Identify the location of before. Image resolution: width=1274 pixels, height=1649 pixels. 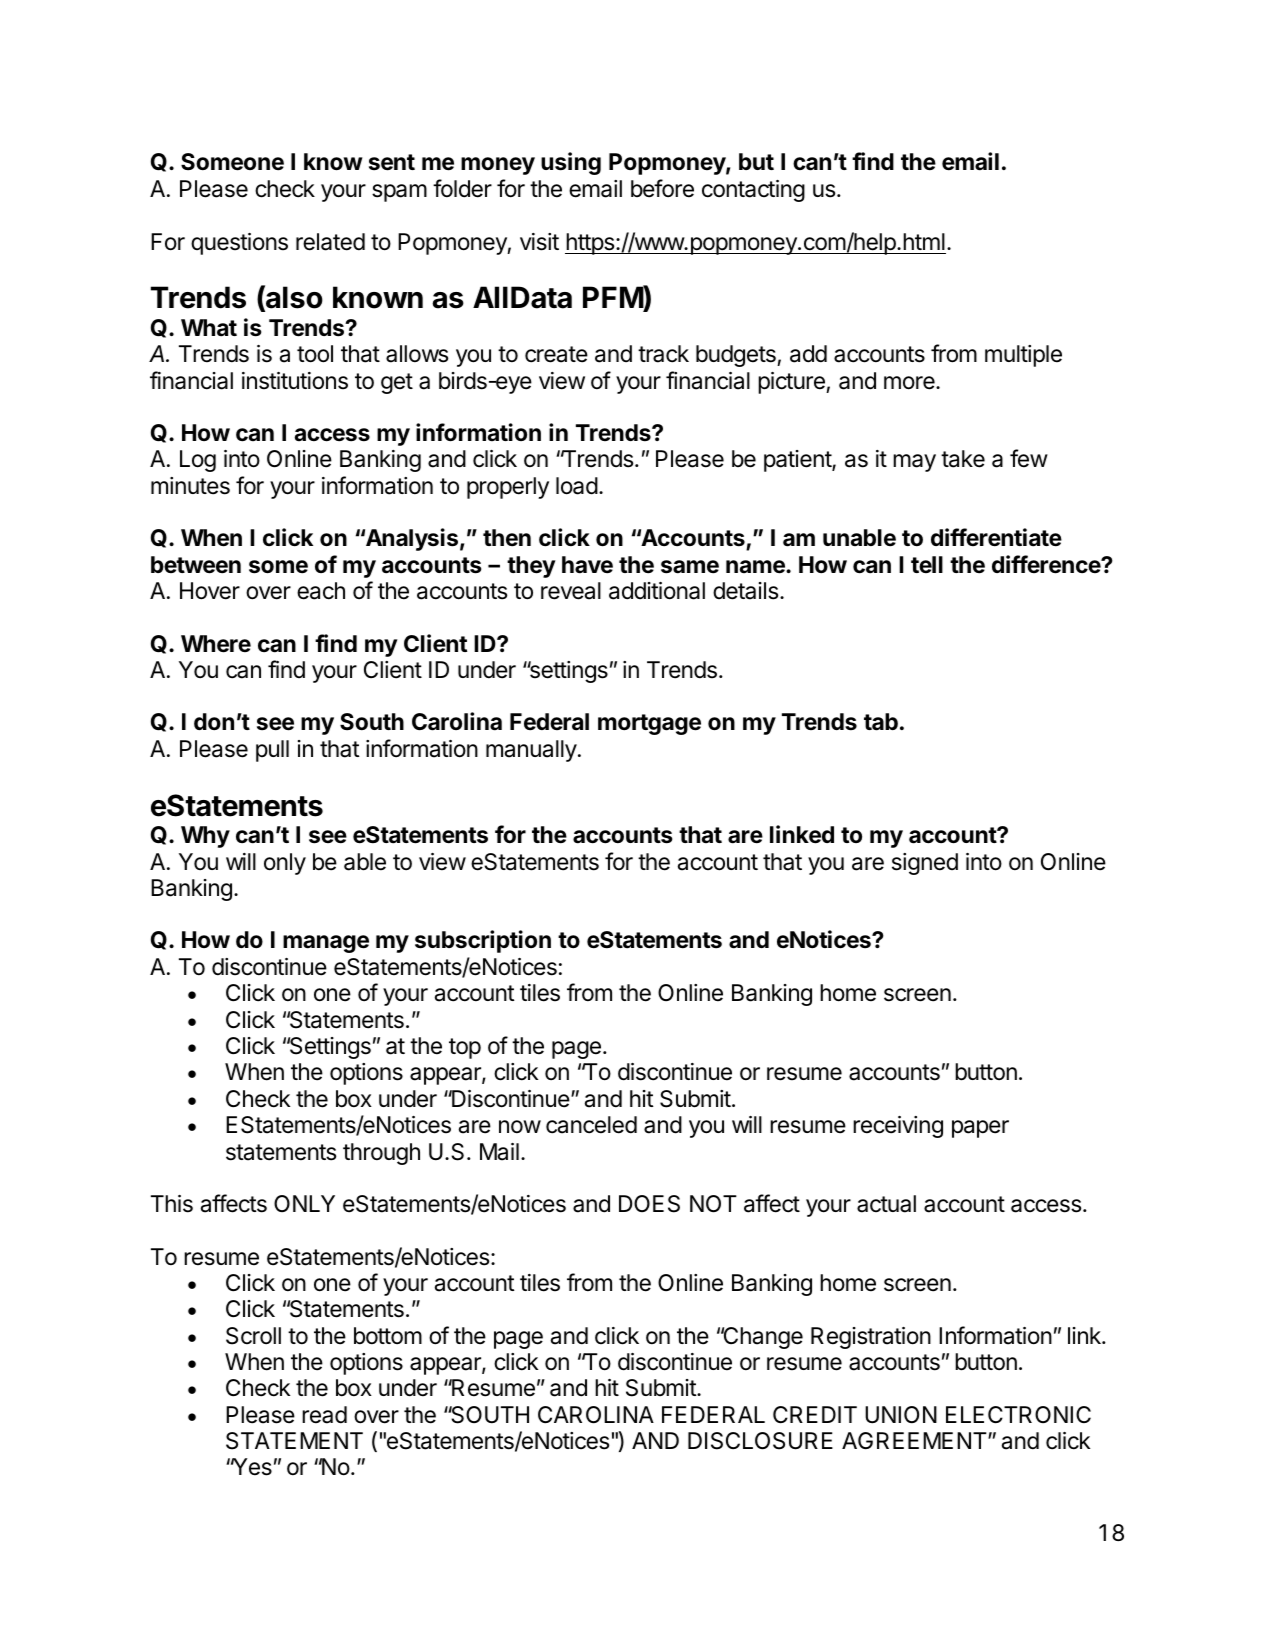
(662, 188).
